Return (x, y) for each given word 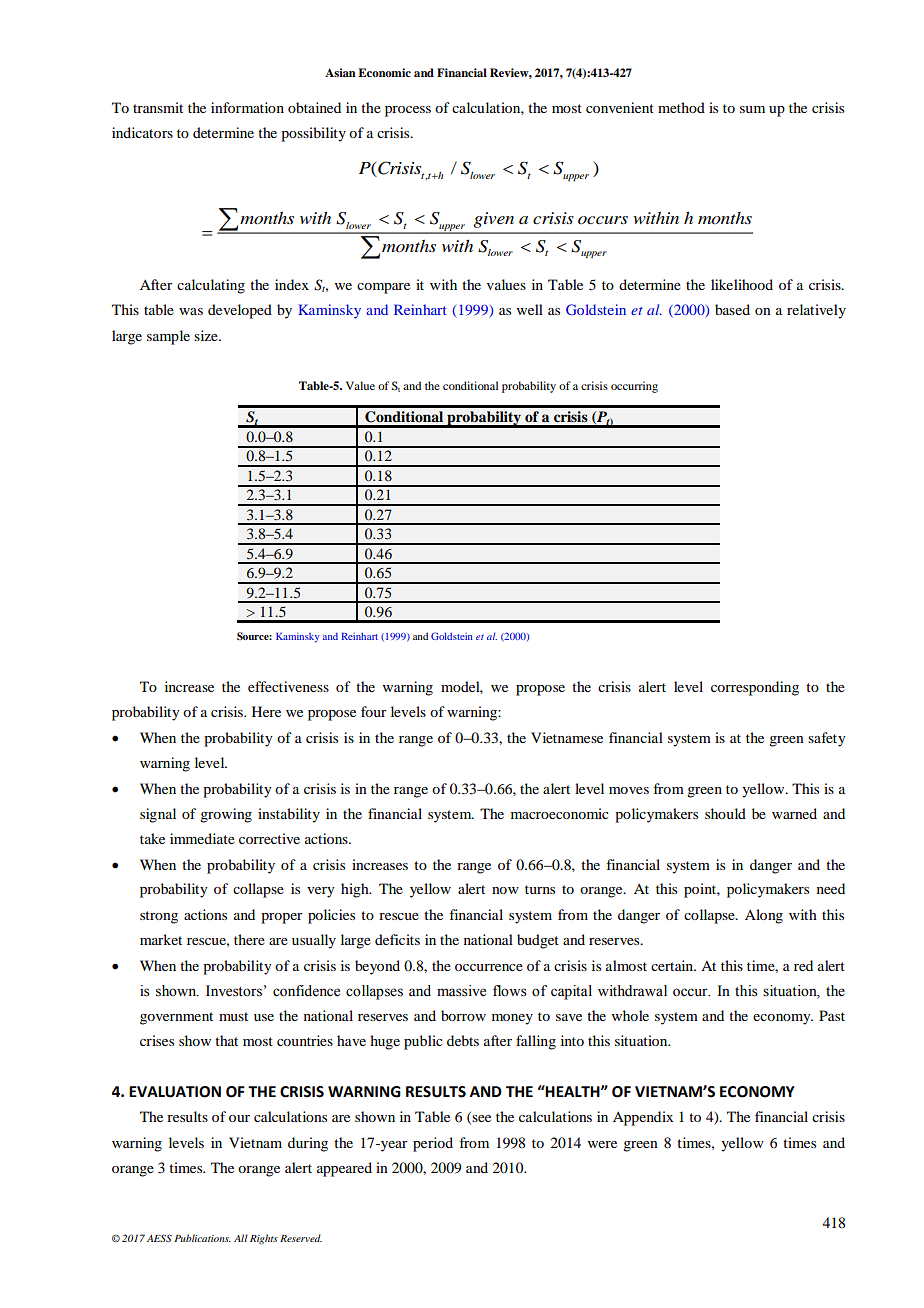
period (433, 1144)
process (408, 111)
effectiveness (288, 686)
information (247, 107)
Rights (264, 1239)
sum (752, 109)
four (374, 711)
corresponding (755, 688)
